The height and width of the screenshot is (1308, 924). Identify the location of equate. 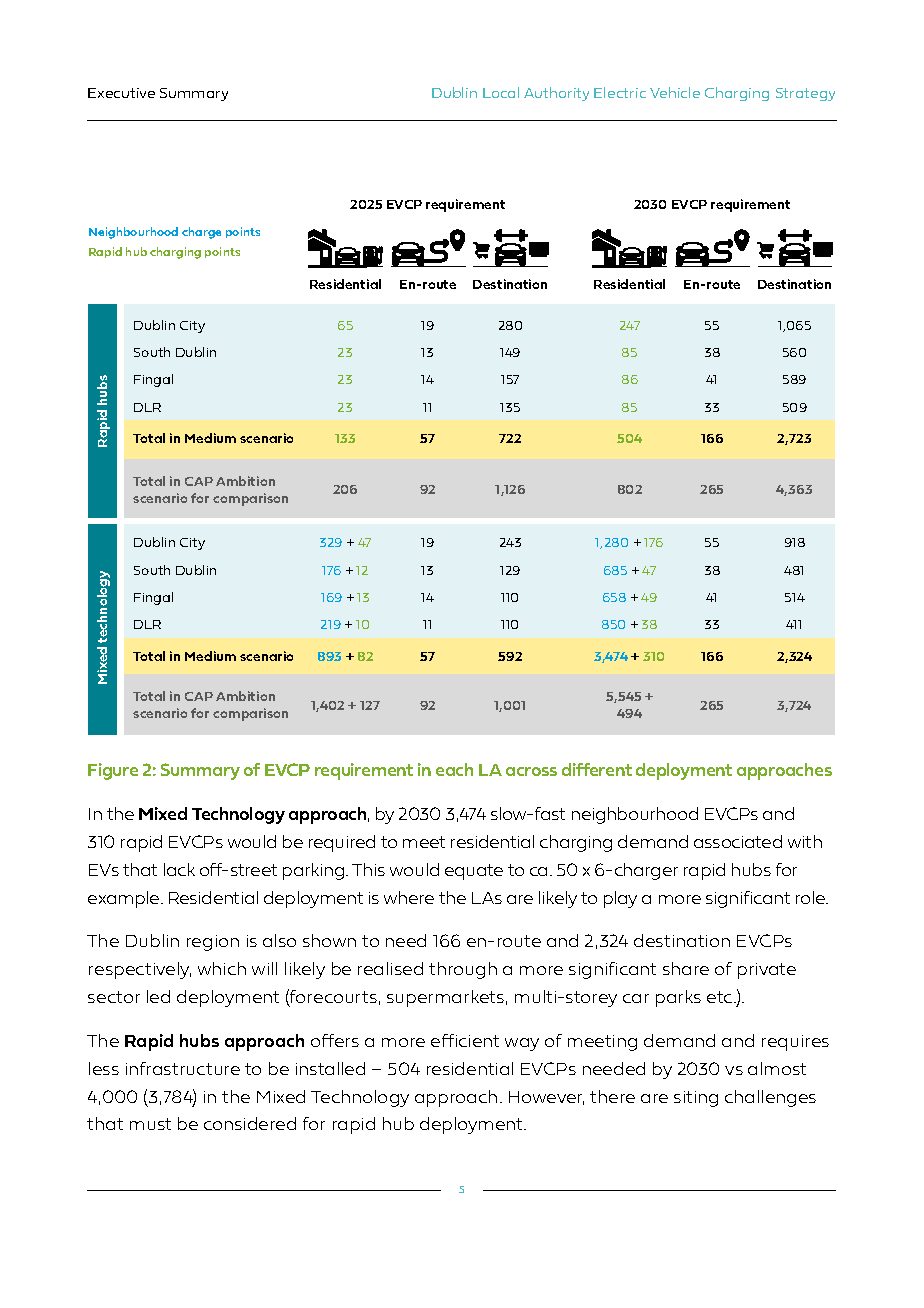
(474, 872).
